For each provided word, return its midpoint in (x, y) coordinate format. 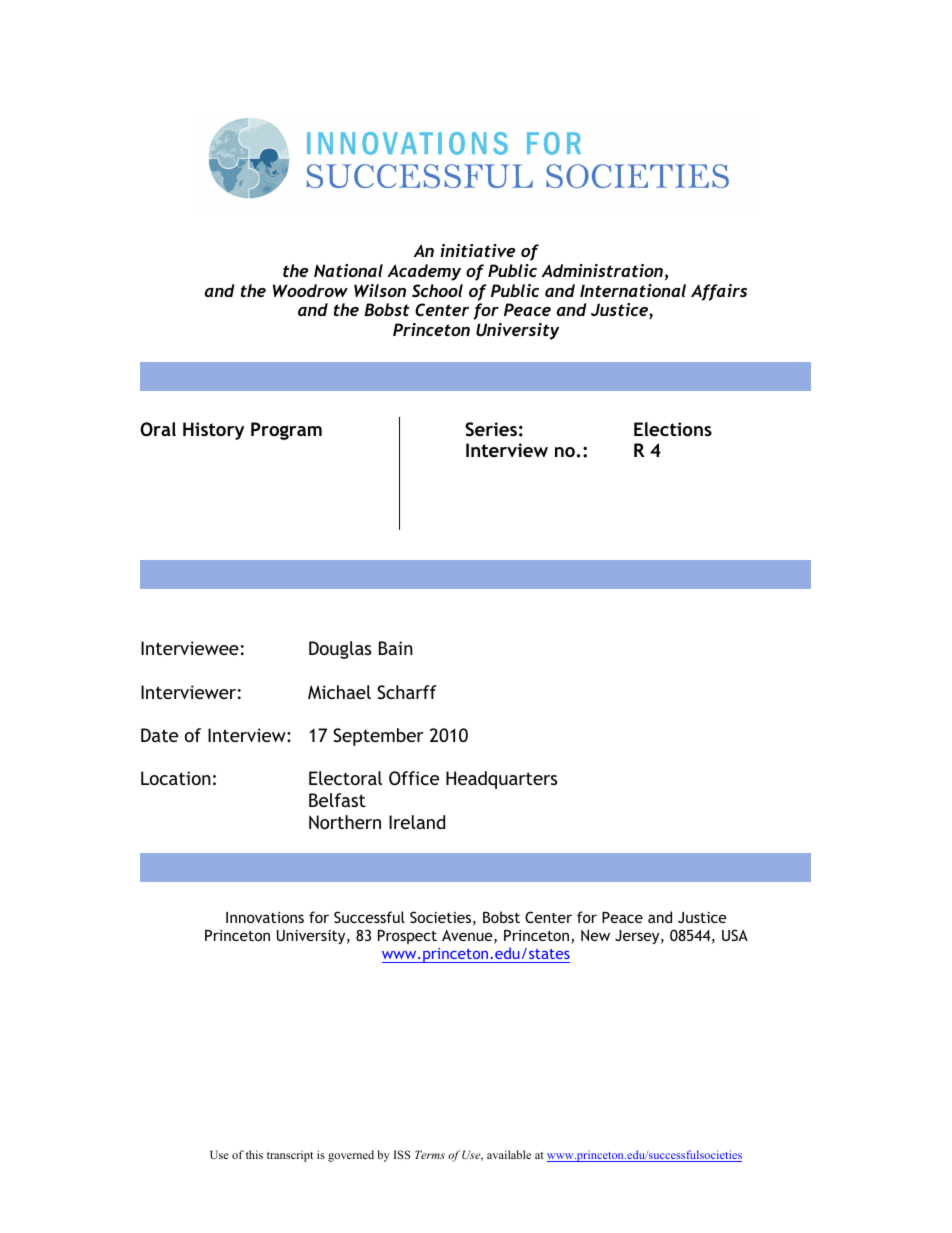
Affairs (719, 292)
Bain (396, 648)
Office (414, 778)
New (595, 935)
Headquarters (501, 780)
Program (286, 431)
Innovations (265, 917)
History (213, 431)
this (254, 1154)
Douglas (340, 650)
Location (176, 778)
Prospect (407, 937)
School (437, 290)
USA (735, 935)
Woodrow (310, 290)
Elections (673, 429)
